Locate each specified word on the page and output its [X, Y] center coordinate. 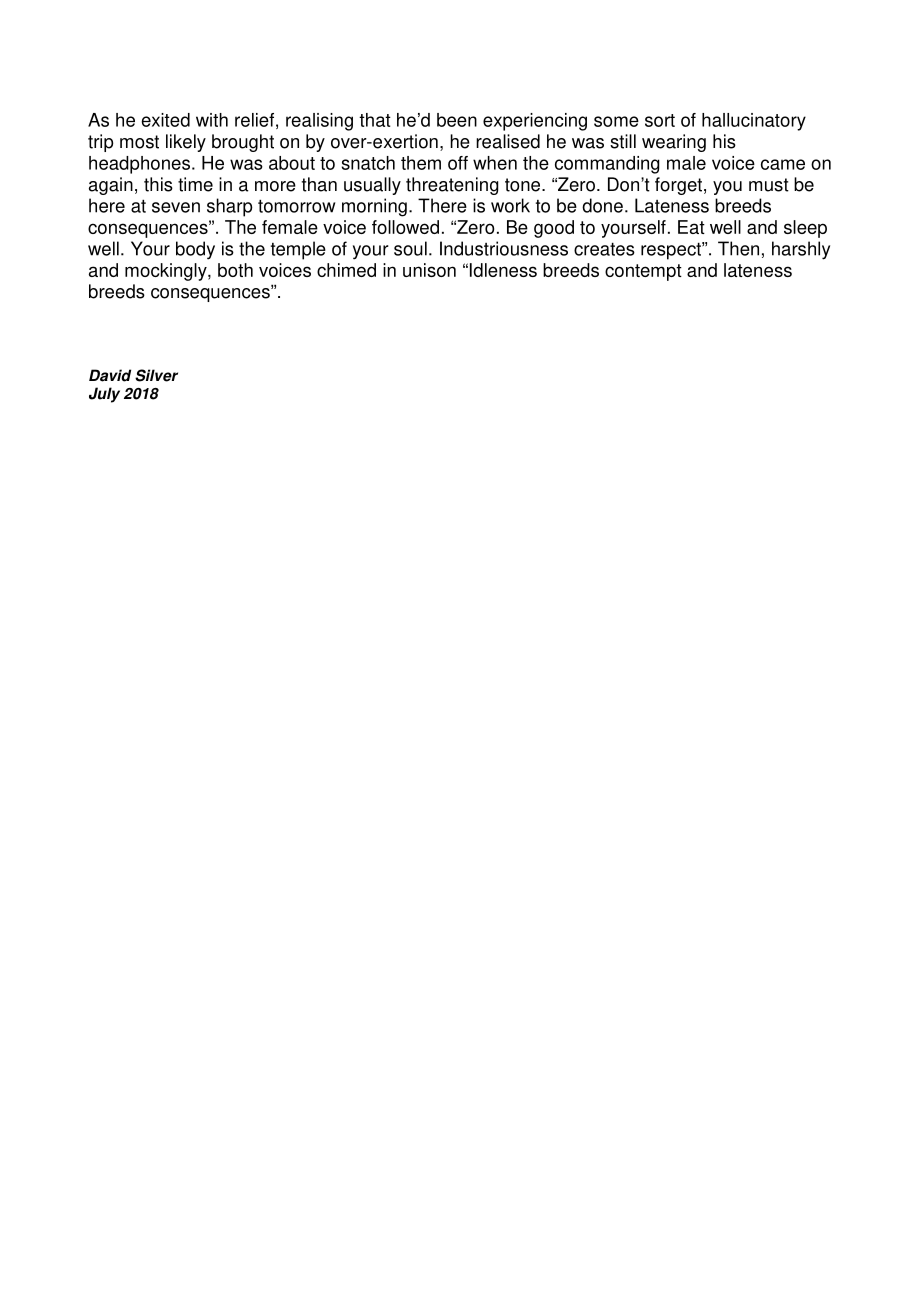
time [195, 184]
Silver [156, 375]
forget [680, 186]
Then [738, 248]
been [457, 120]
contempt [643, 272]
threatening [452, 186]
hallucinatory [754, 122]
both [235, 270]
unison [429, 270]
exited [165, 120]
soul [410, 248]
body [195, 250]
